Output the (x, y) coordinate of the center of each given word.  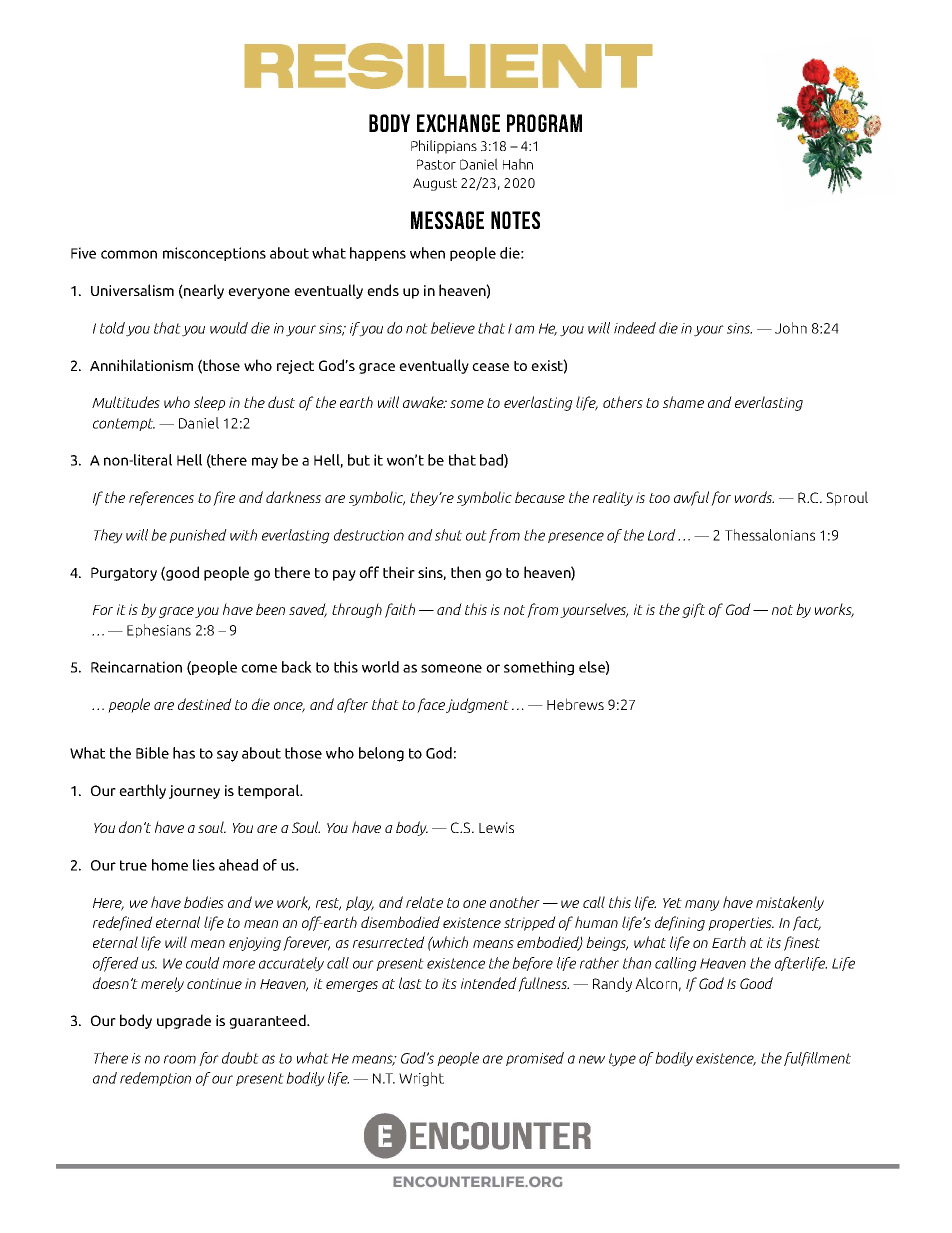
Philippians (444, 147)
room (180, 1059)
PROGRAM (544, 123)
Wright (421, 1079)
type (622, 1060)
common (129, 254)
